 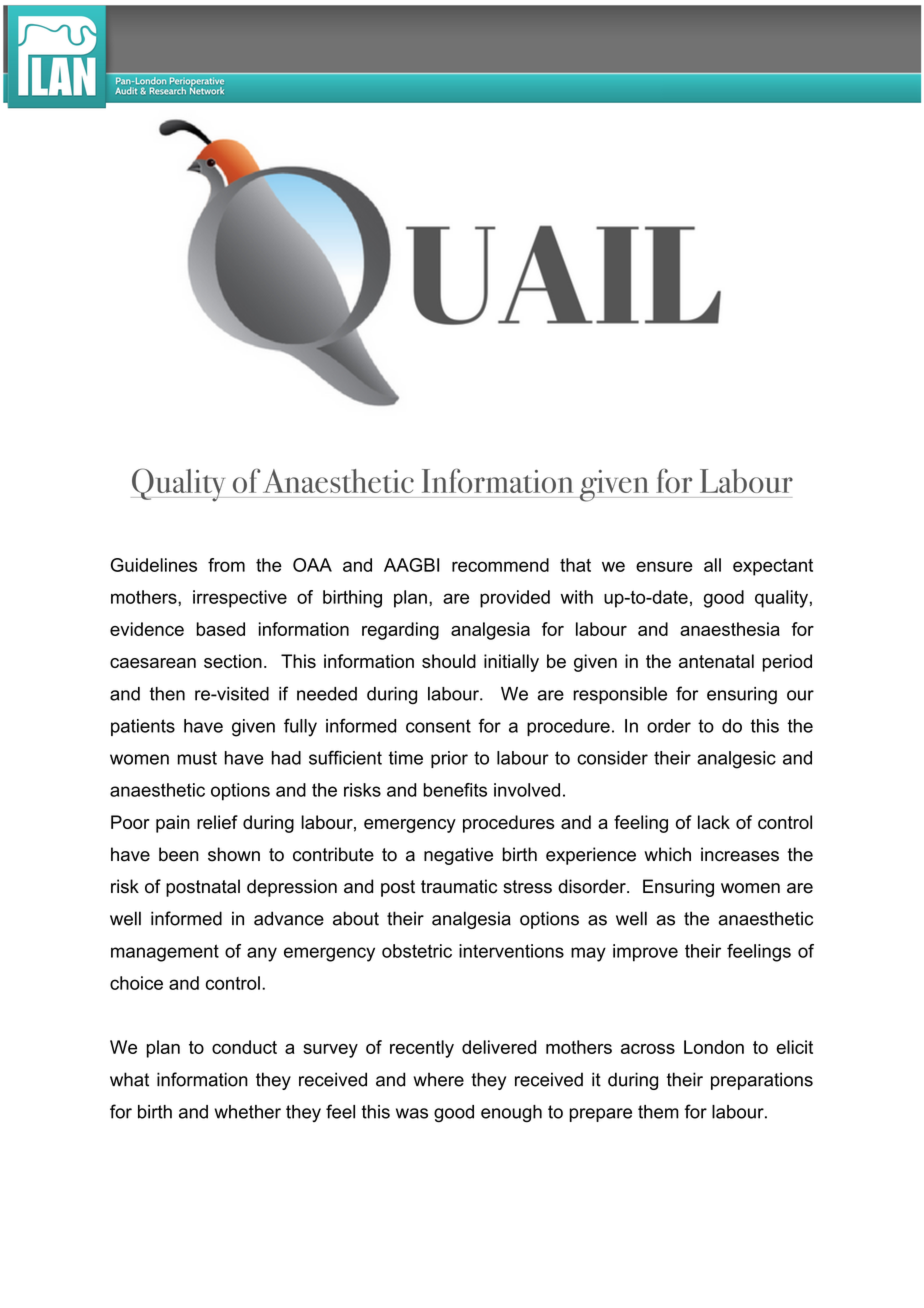 What do you see at coordinates (458, 856) in the document?
I see `negative` at bounding box center [458, 856].
